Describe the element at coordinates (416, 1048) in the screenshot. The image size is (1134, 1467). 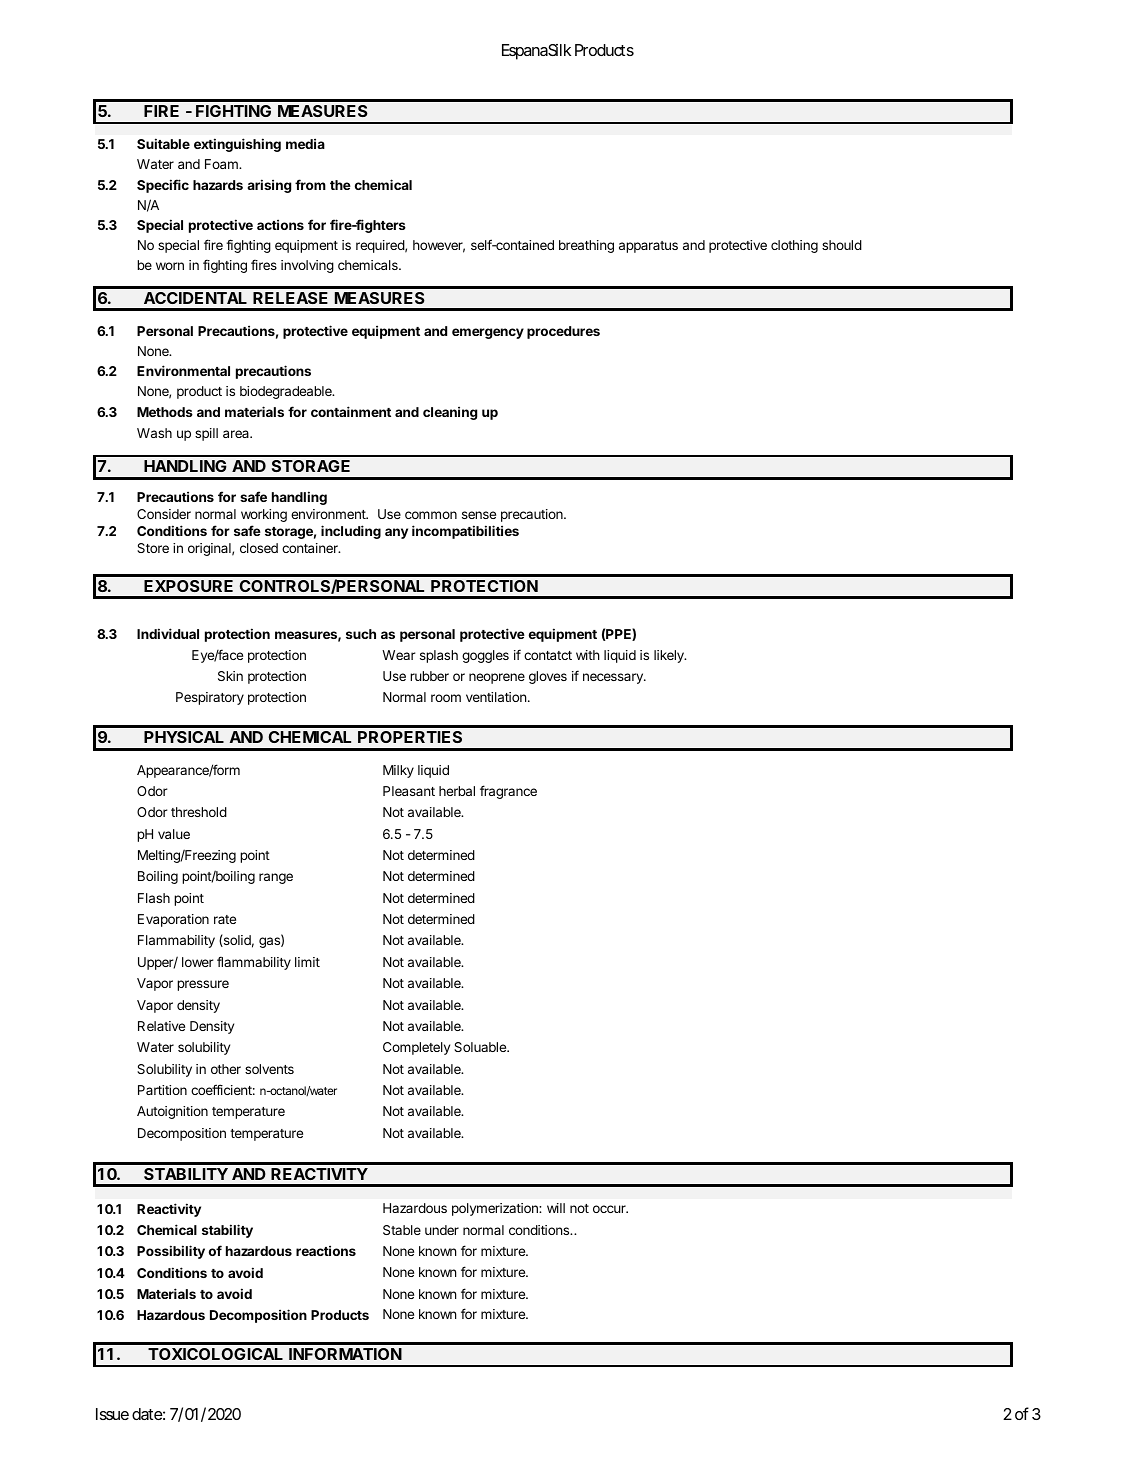
I see `Completely` at that location.
